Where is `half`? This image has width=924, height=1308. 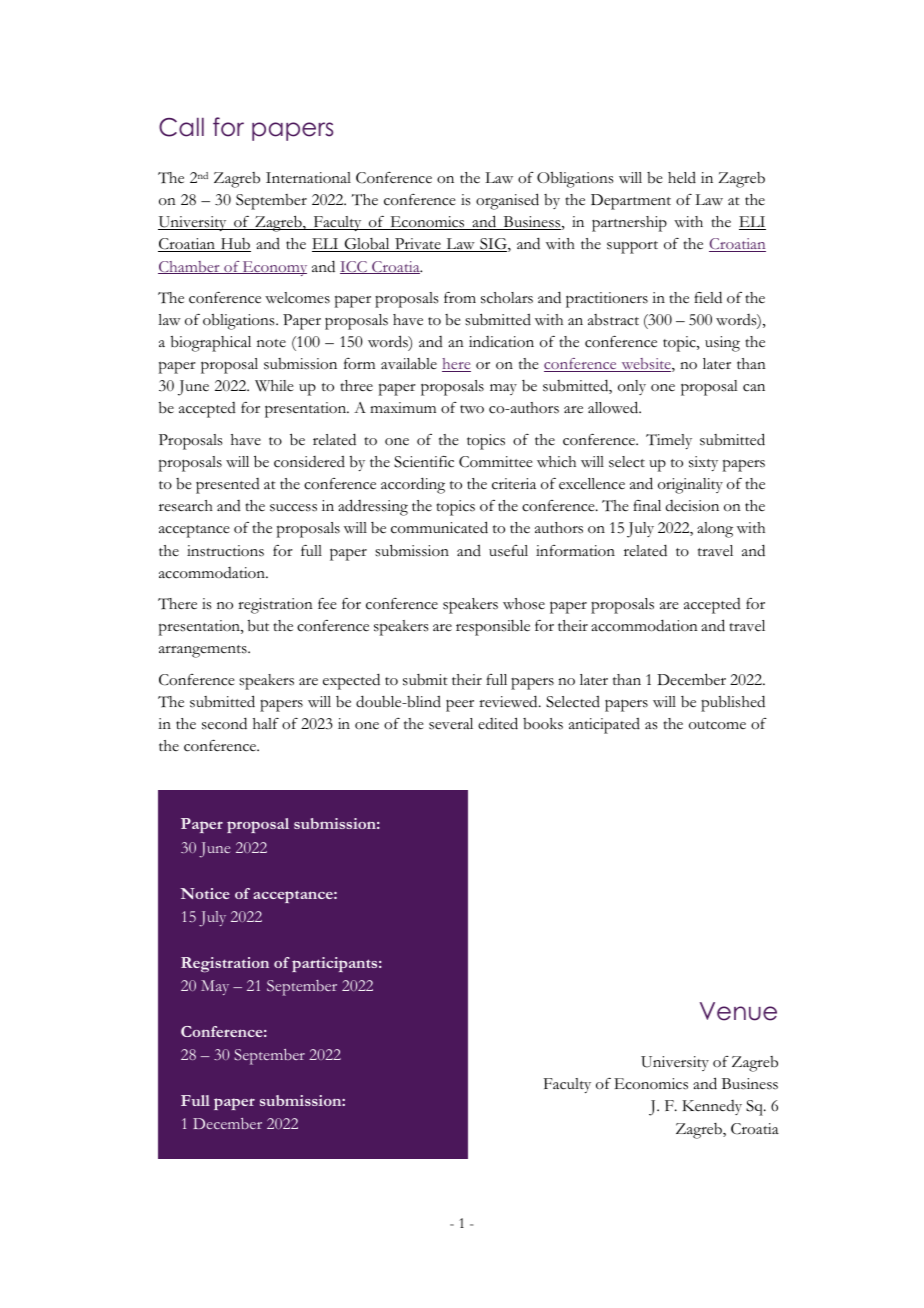
half is located at coordinates (266, 723).
